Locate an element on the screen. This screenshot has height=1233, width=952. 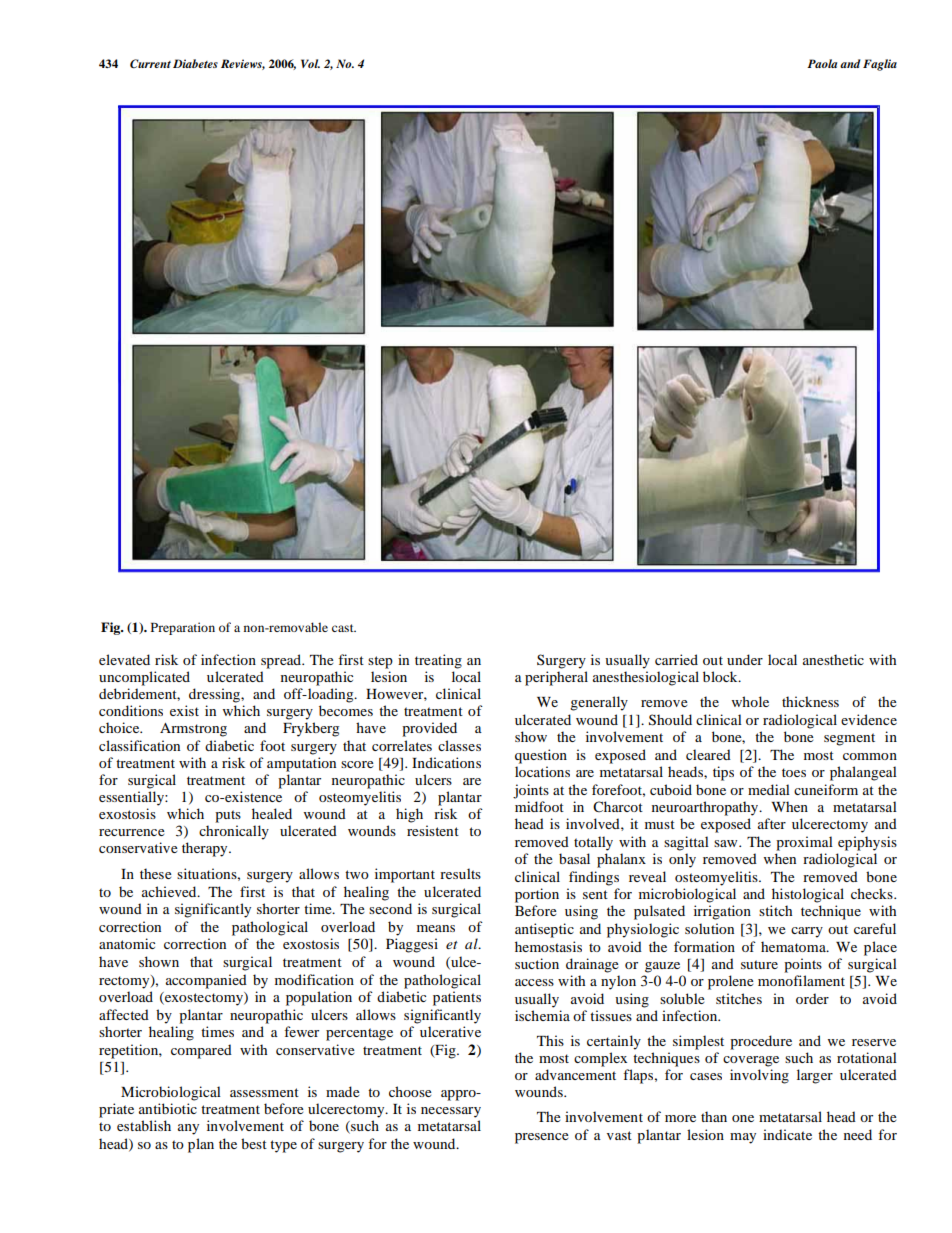
treating is located at coordinates (438, 661).
